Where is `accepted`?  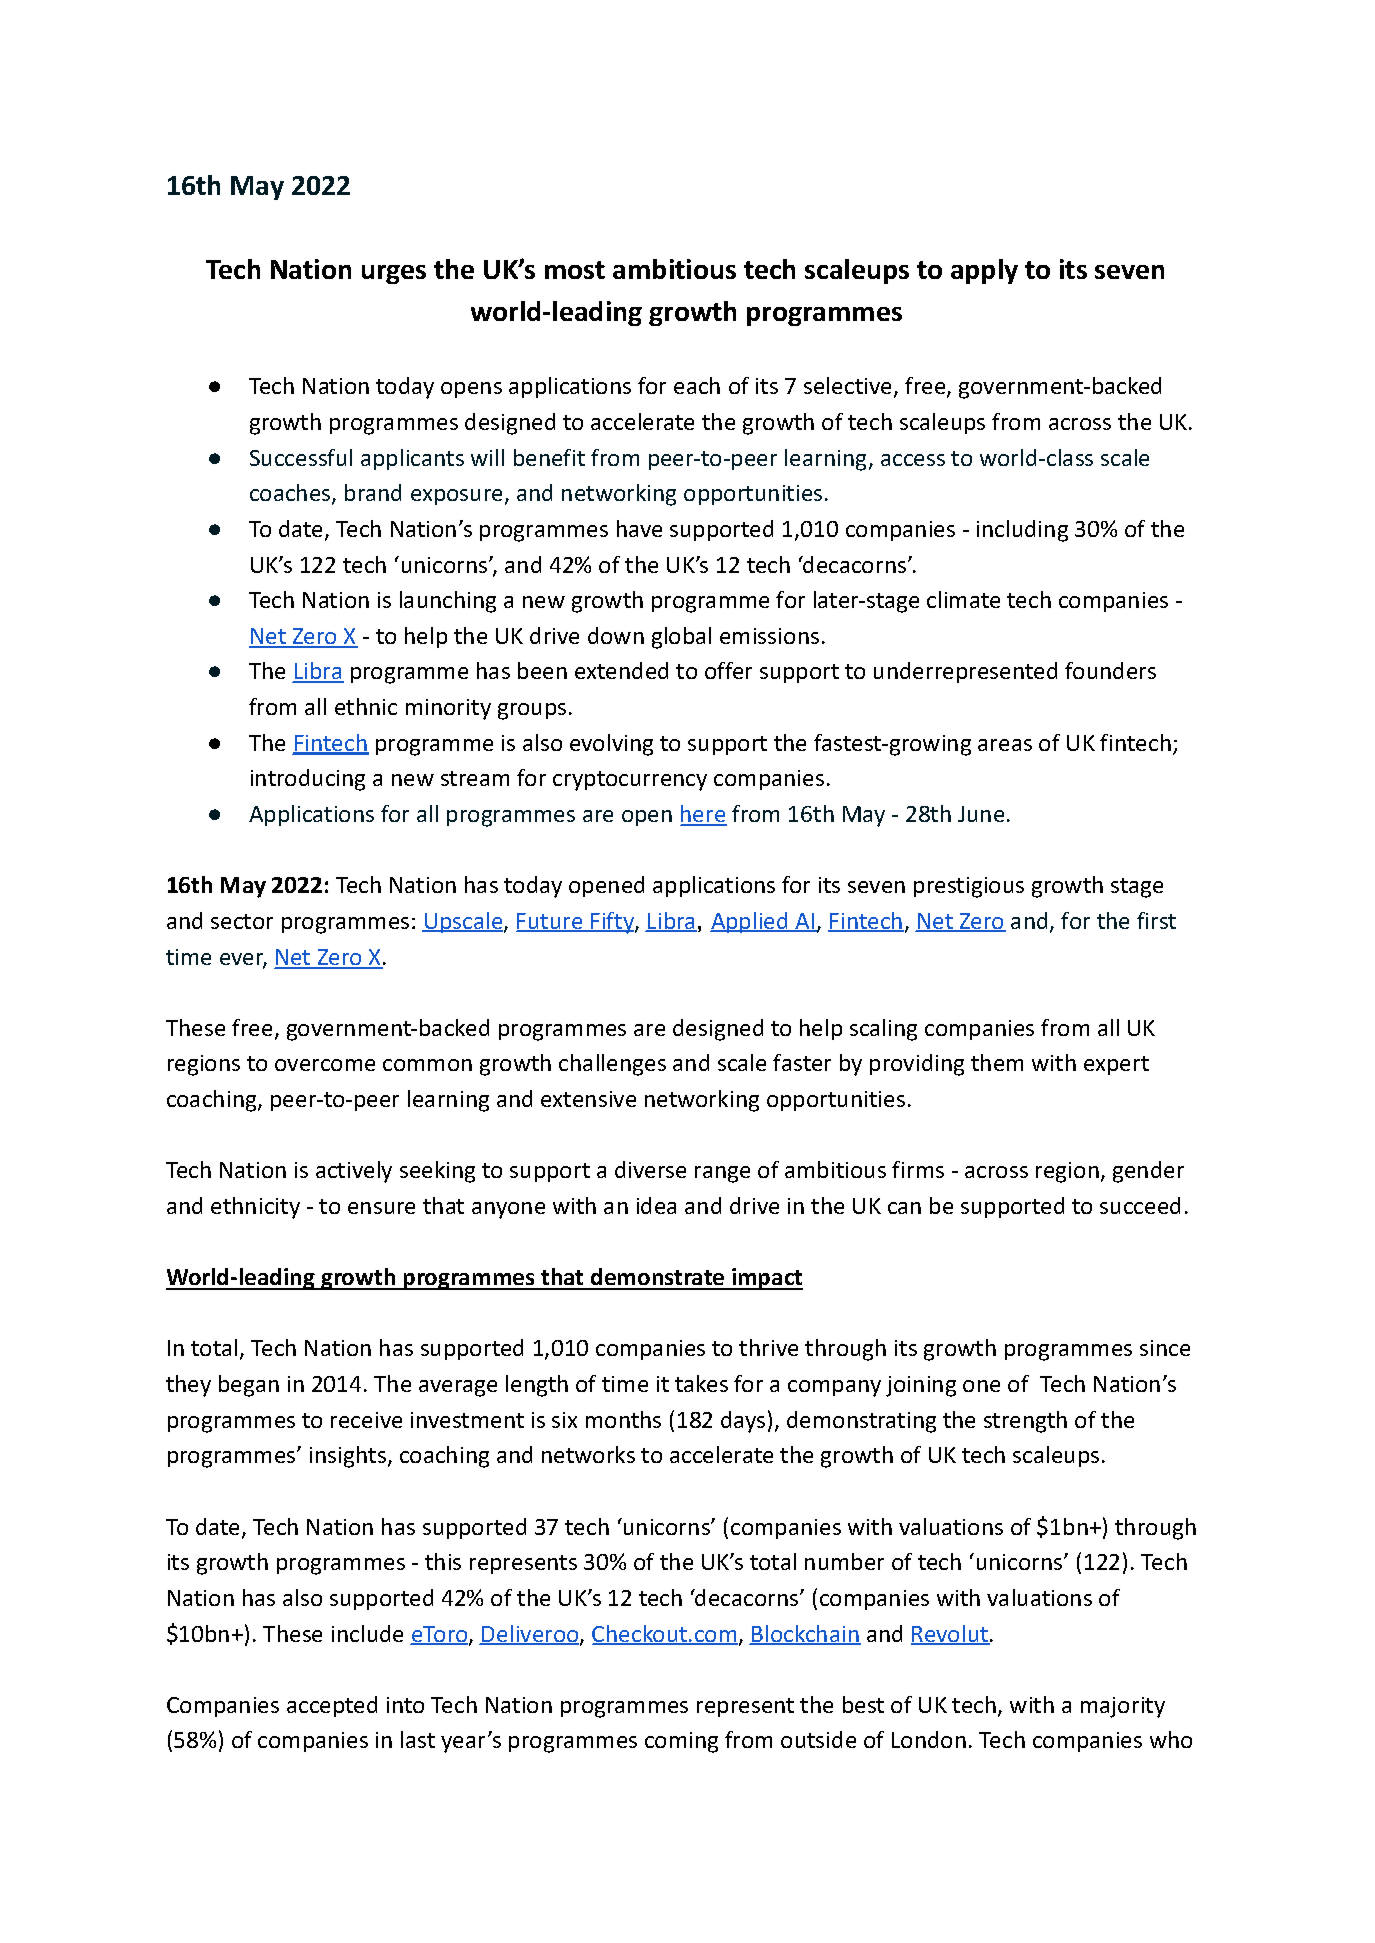
accepted is located at coordinates (332, 1706).
